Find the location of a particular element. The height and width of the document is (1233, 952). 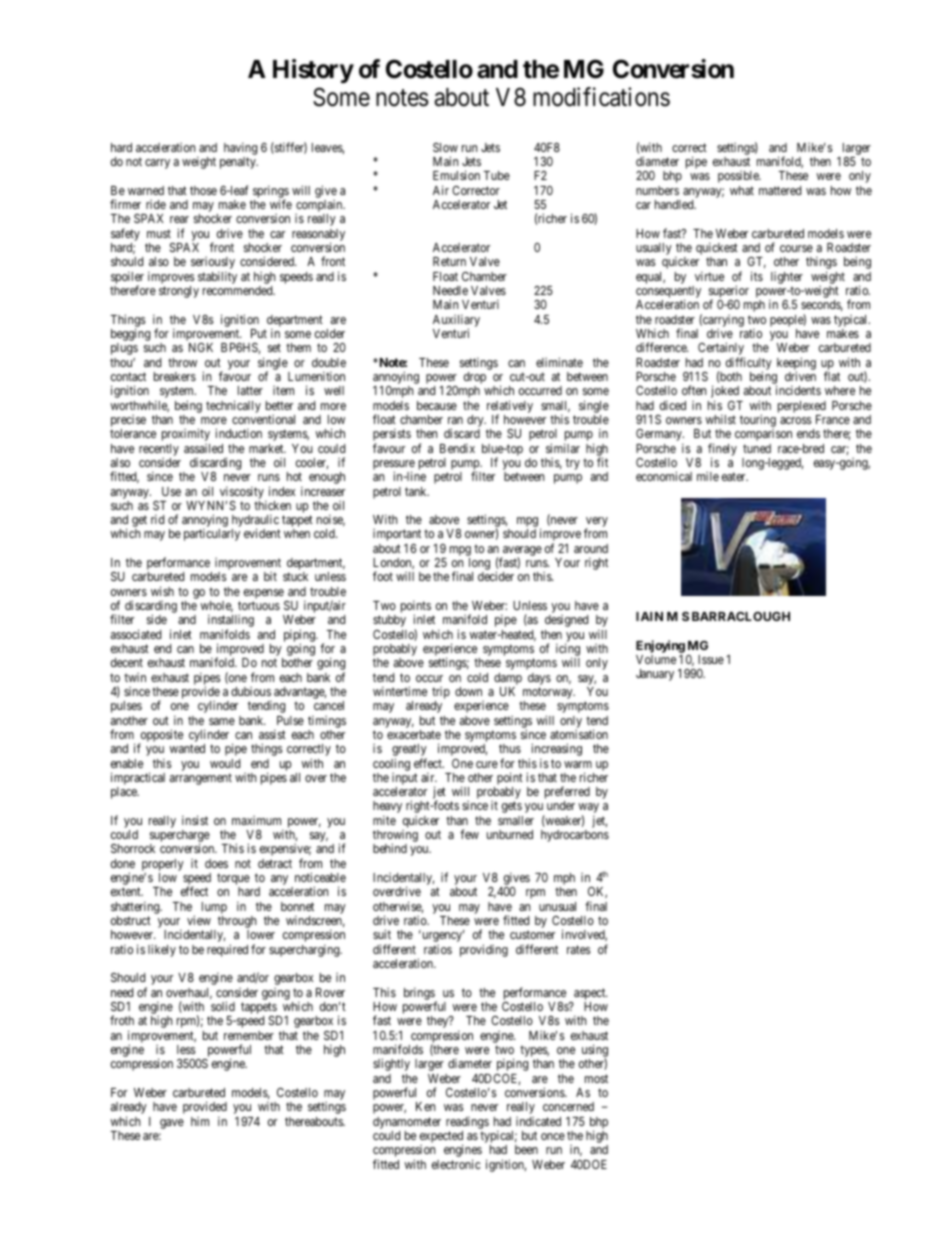

Issue is located at coordinates (711, 659).
